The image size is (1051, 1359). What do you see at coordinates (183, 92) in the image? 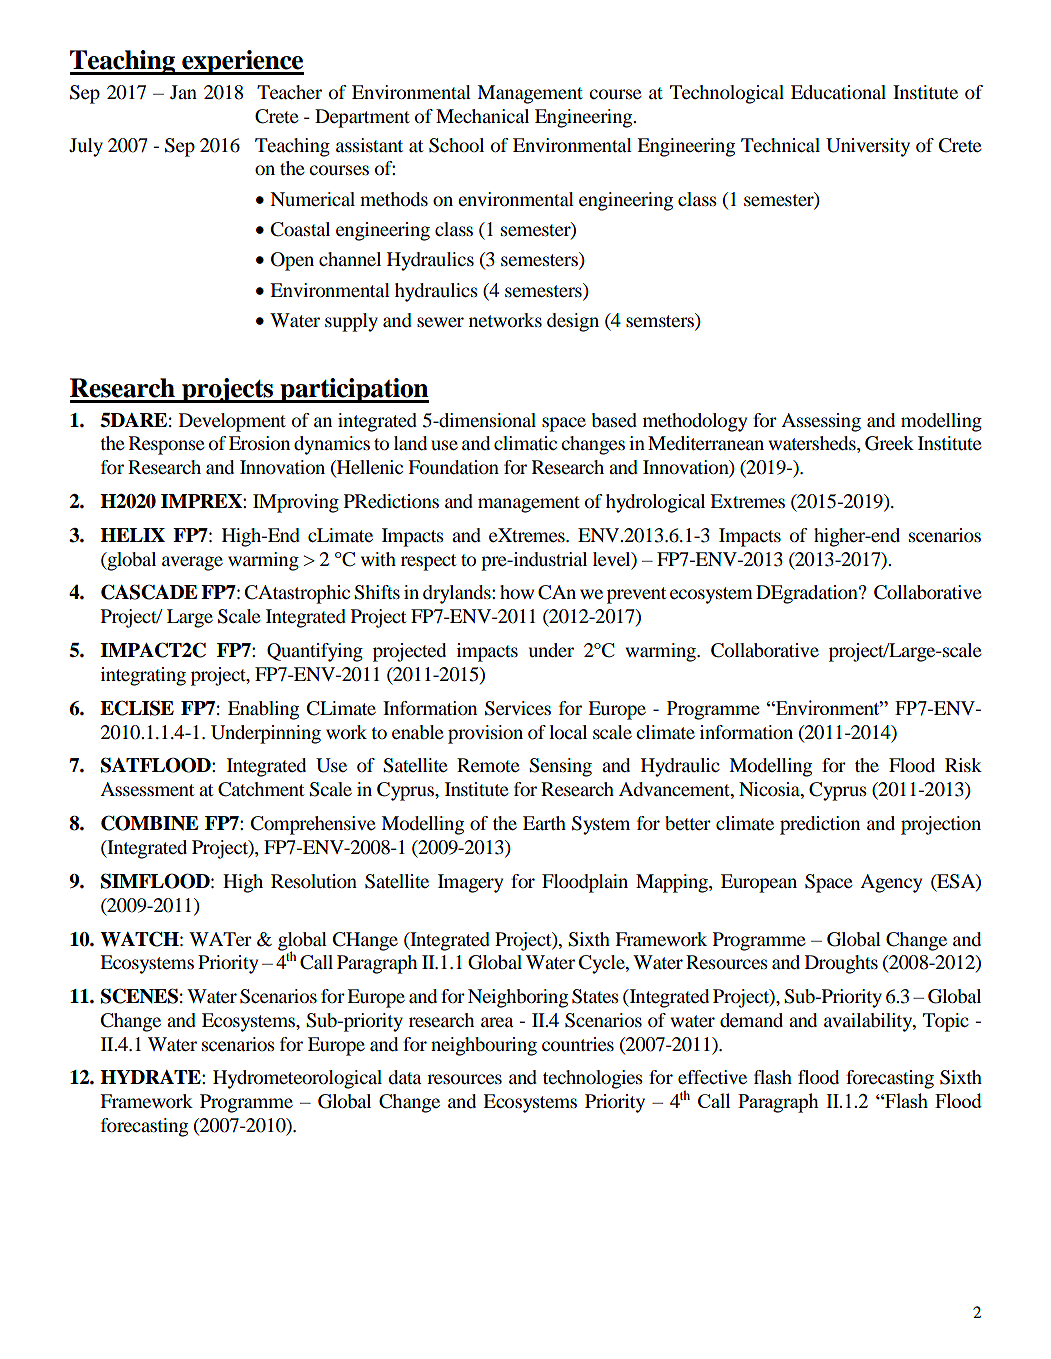
I see `Jan` at bounding box center [183, 92].
